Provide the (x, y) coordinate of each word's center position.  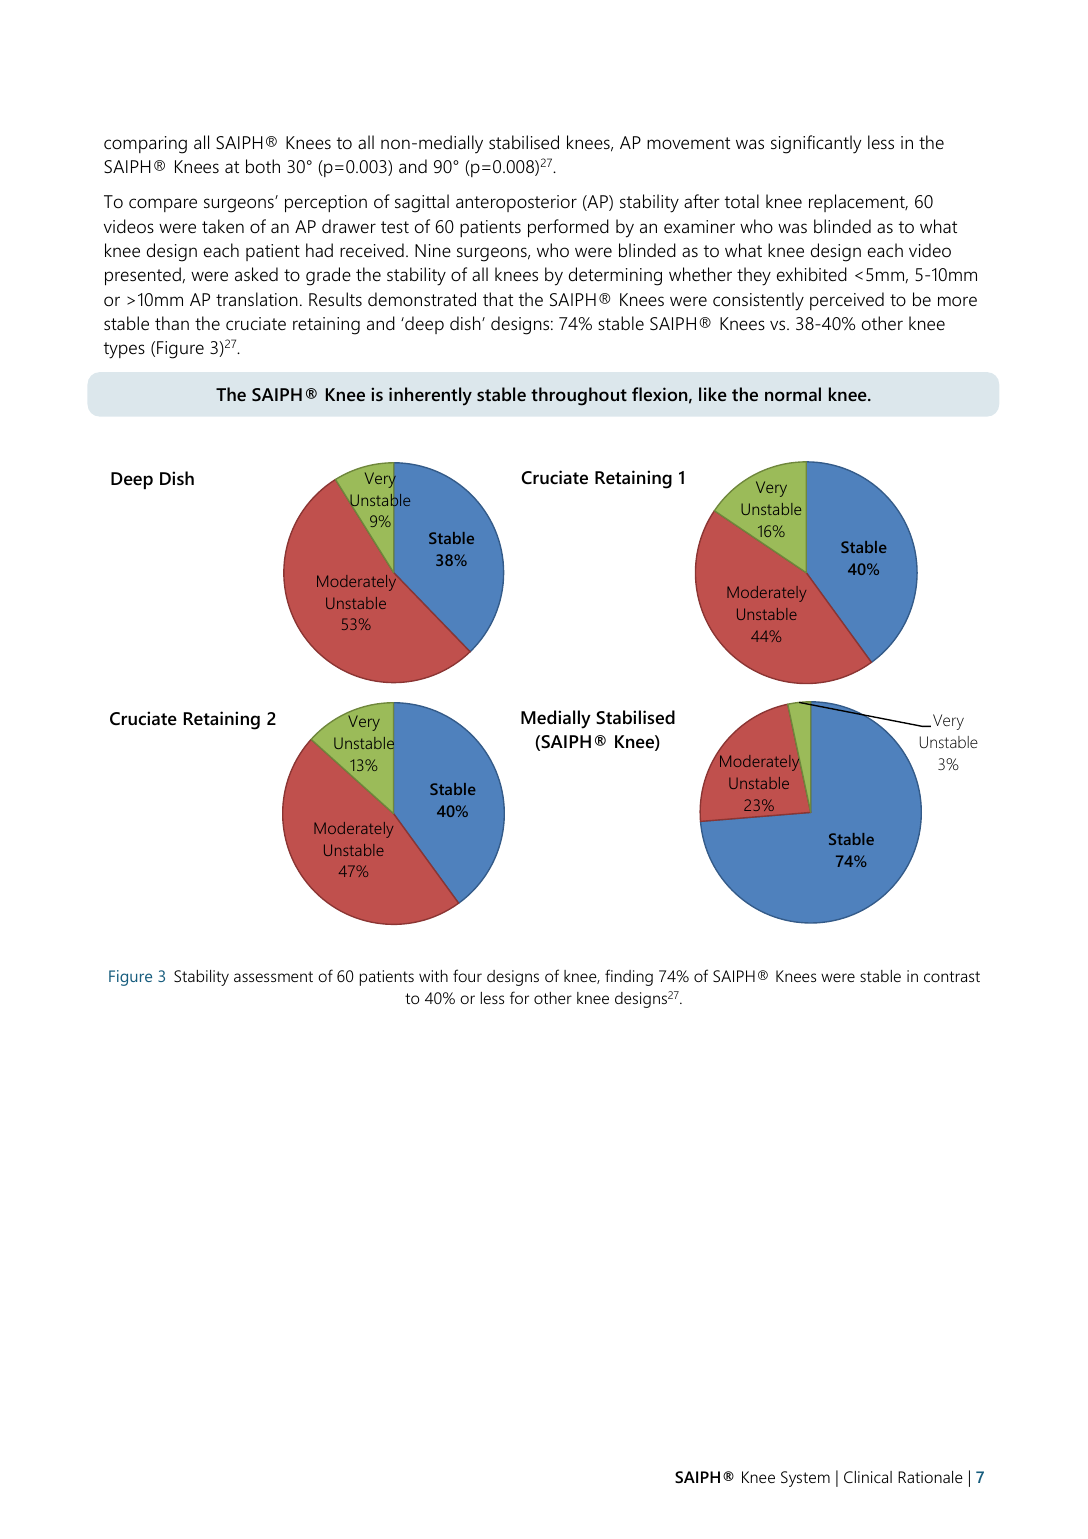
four (467, 975)
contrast (952, 976)
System (805, 1479)
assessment (273, 976)
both (263, 166)
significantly (816, 144)
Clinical (868, 1477)
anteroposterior (516, 203)
